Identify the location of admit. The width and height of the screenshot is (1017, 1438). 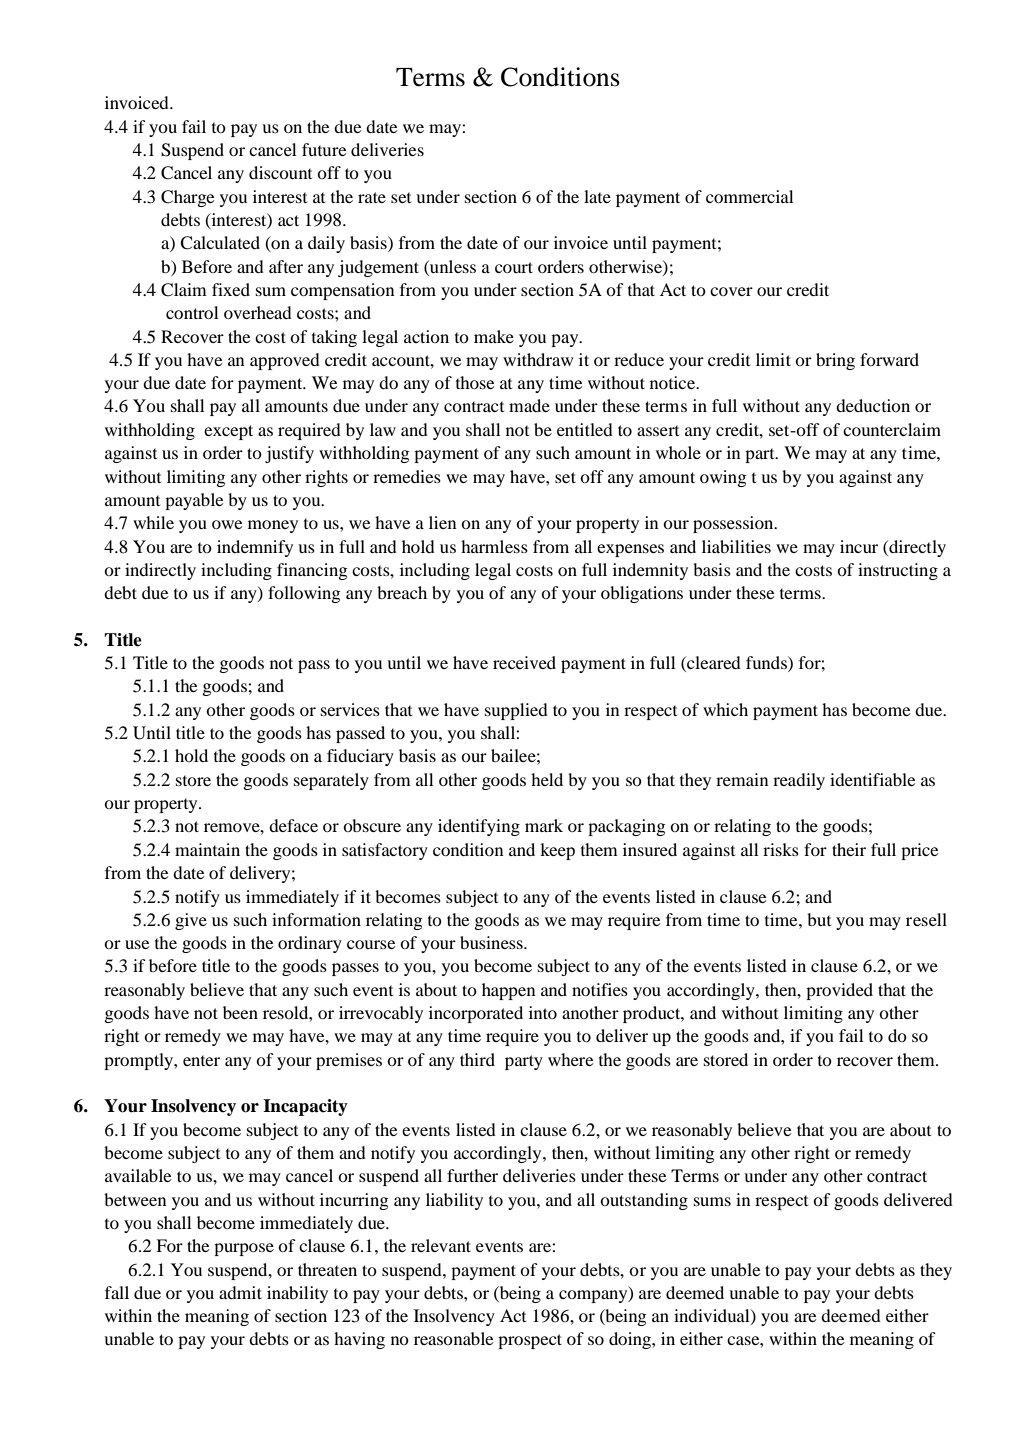
(240, 1292).
